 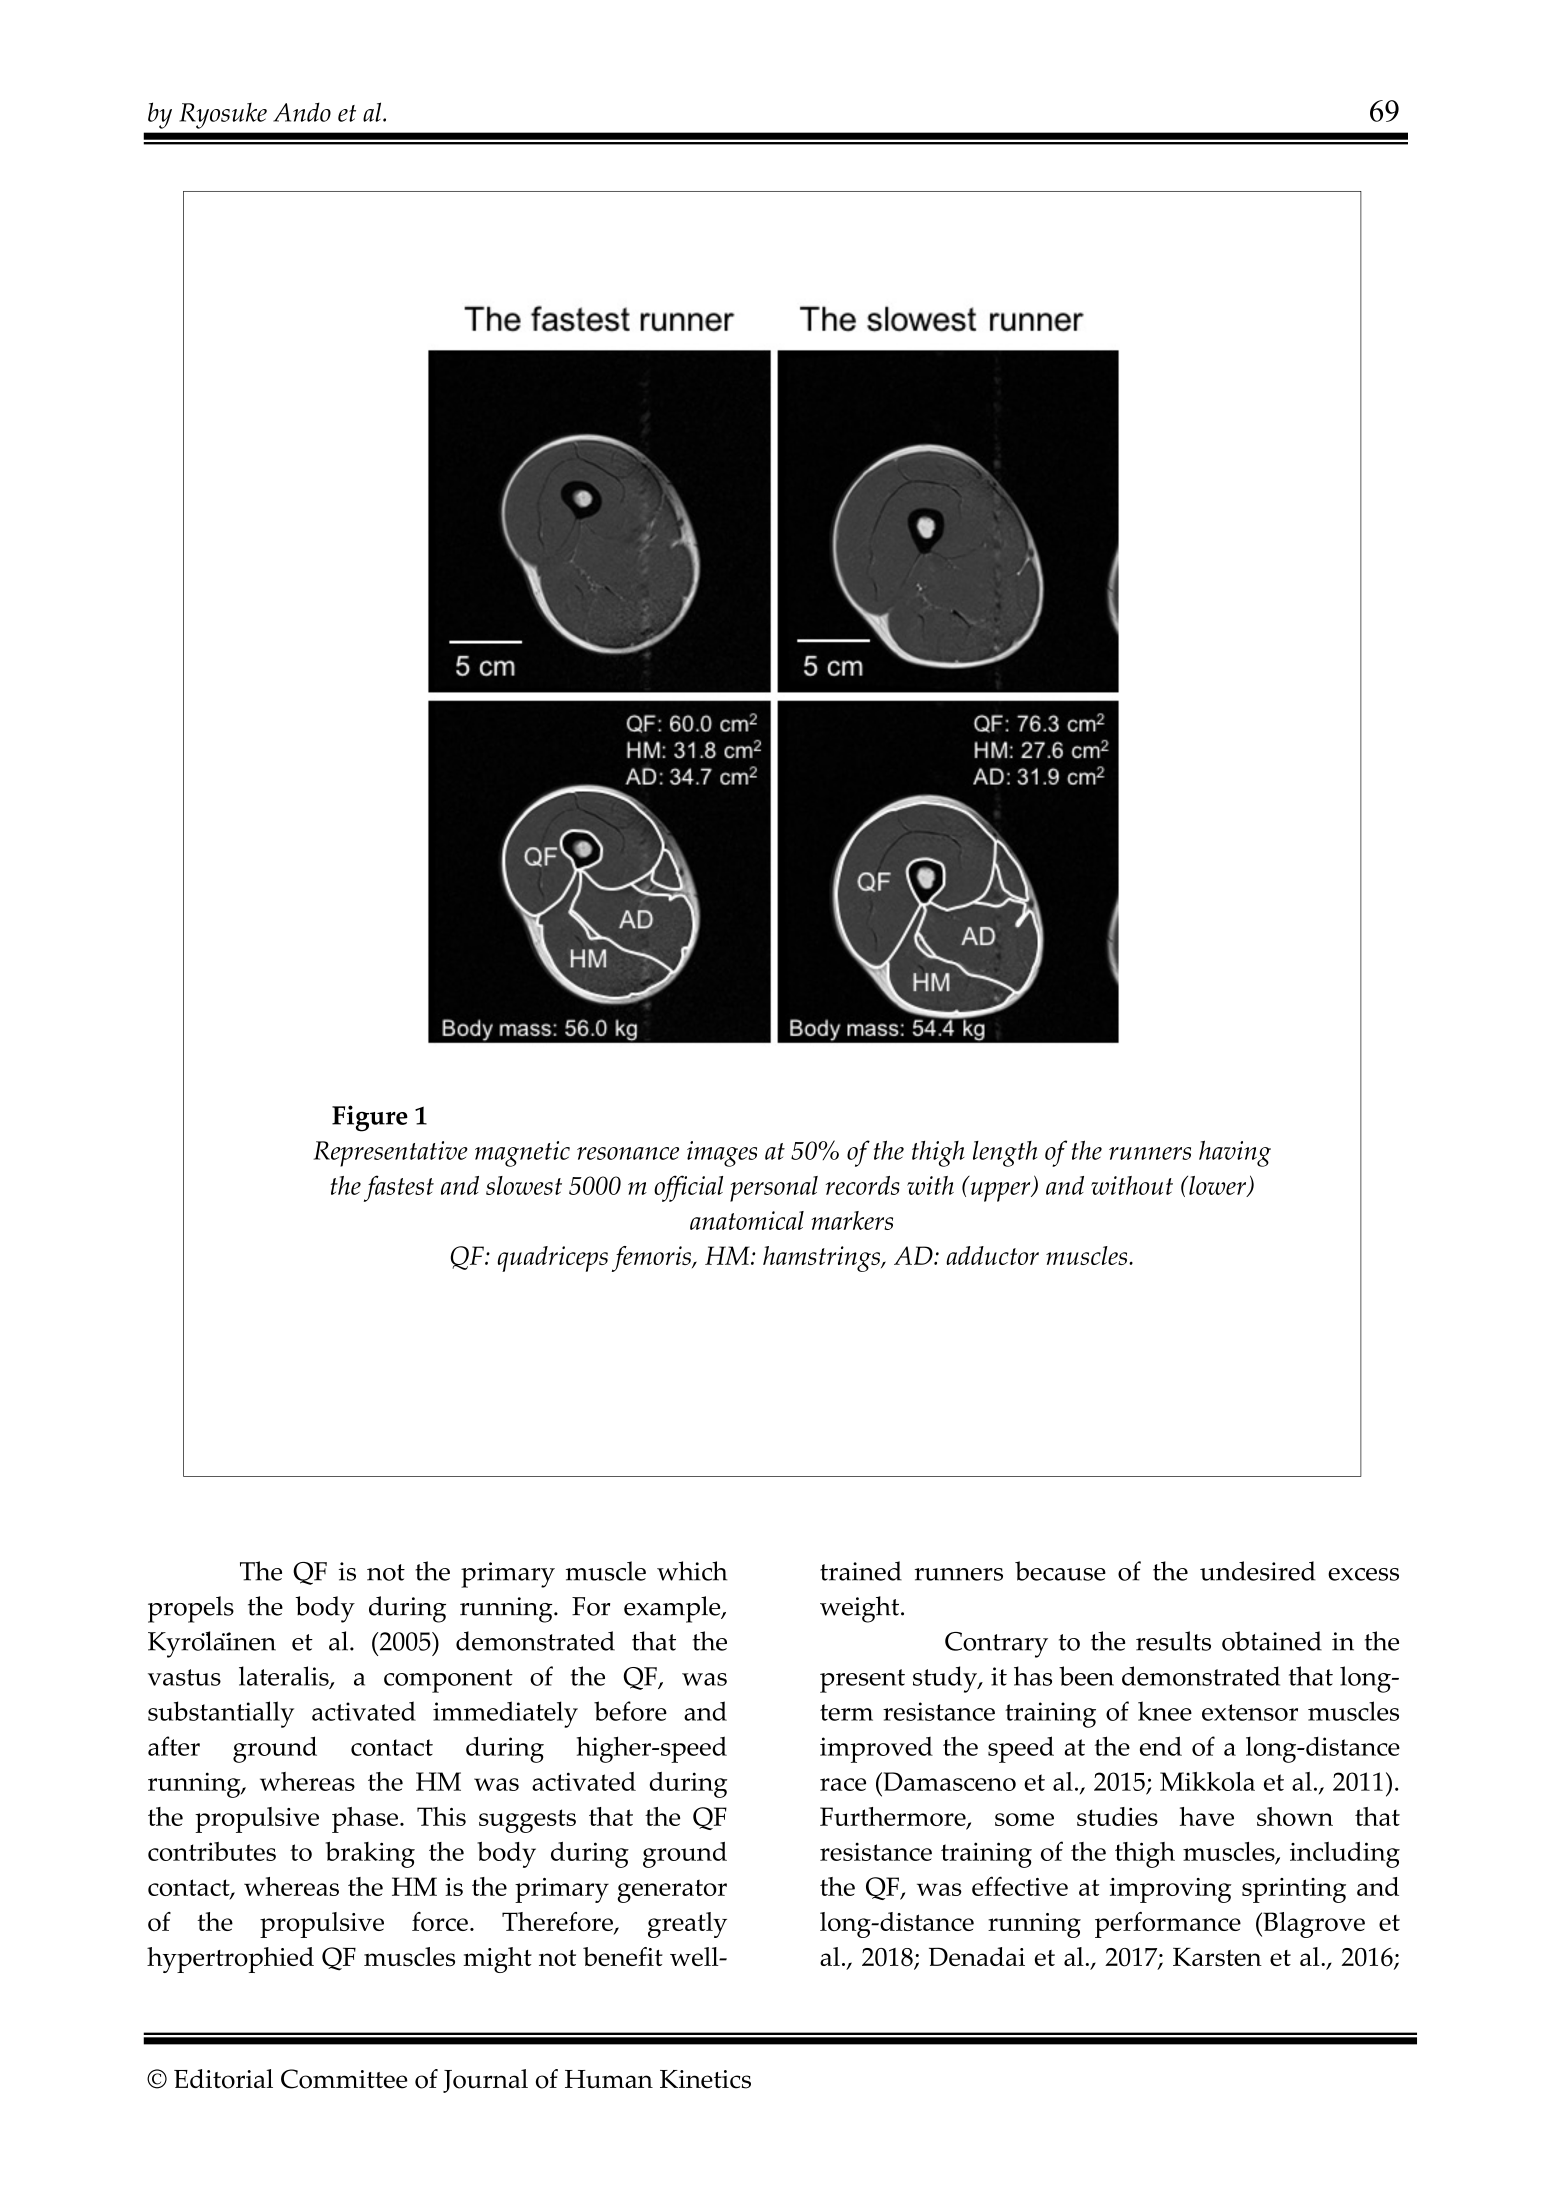 What do you see at coordinates (1258, 1571) in the screenshot?
I see `undesired` at bounding box center [1258, 1571].
